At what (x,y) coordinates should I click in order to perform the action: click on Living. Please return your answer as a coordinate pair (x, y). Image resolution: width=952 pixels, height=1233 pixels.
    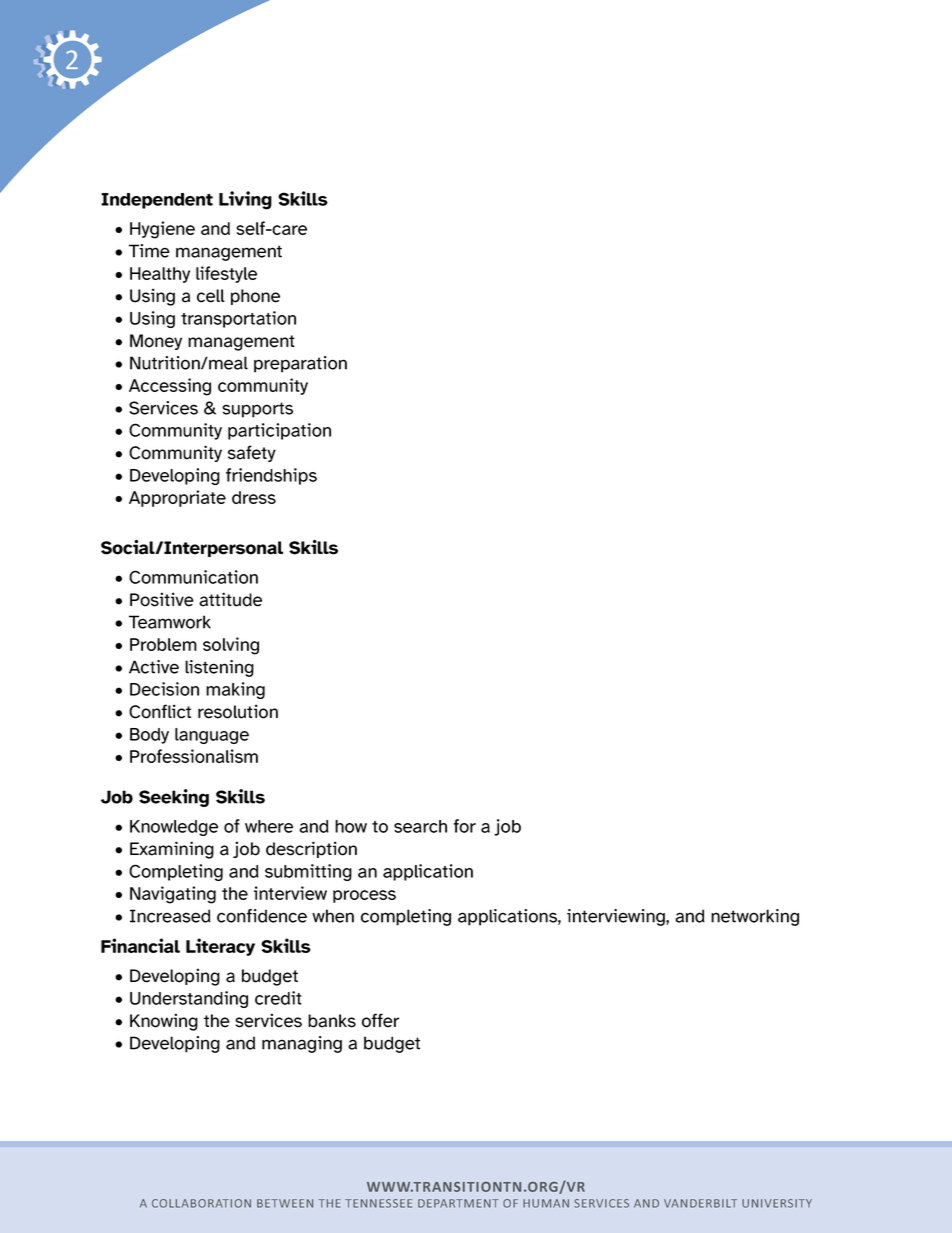
    Looking at the image, I should click on (245, 200).
